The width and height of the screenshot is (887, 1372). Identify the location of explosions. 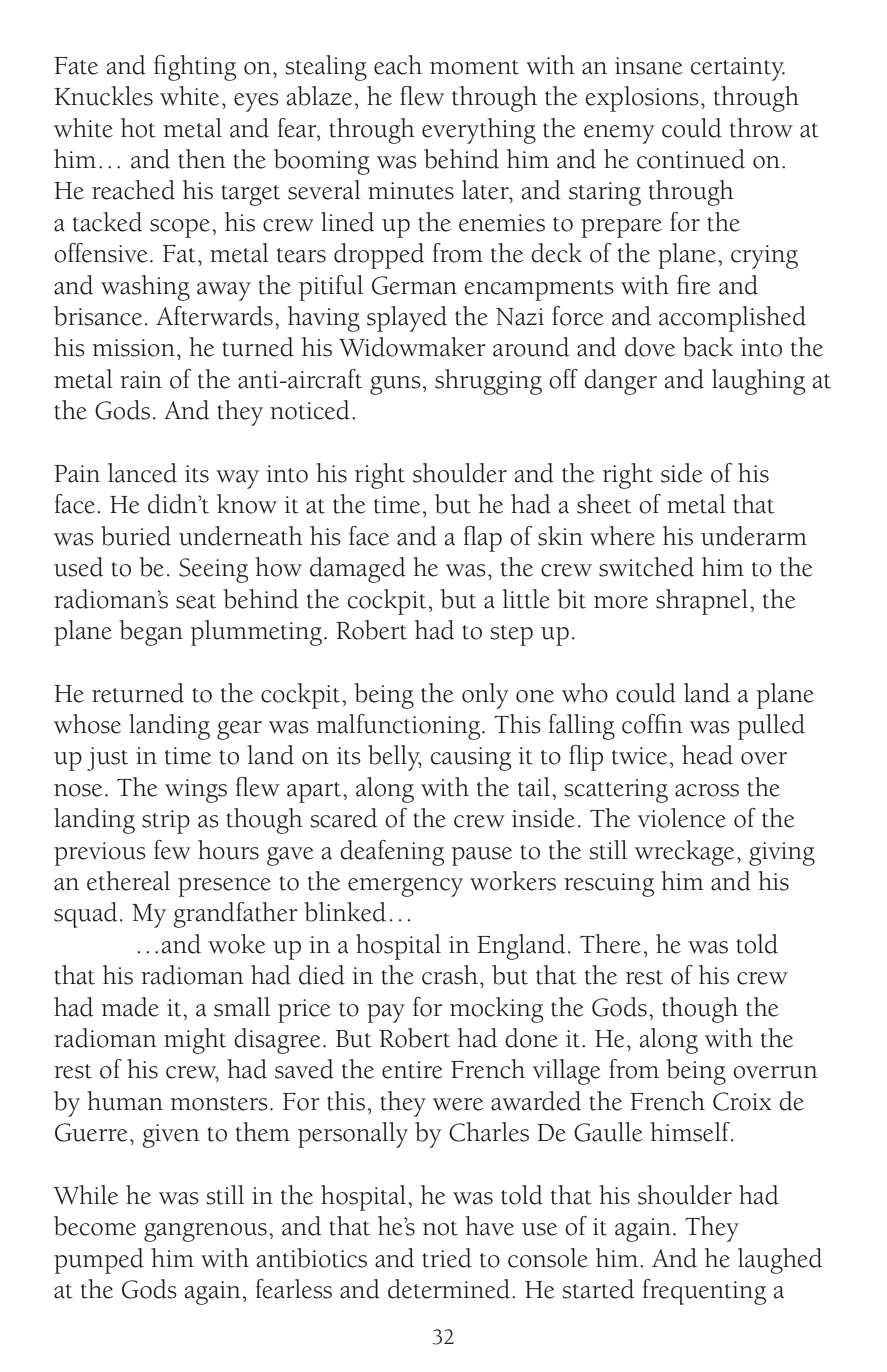
(642, 99).
